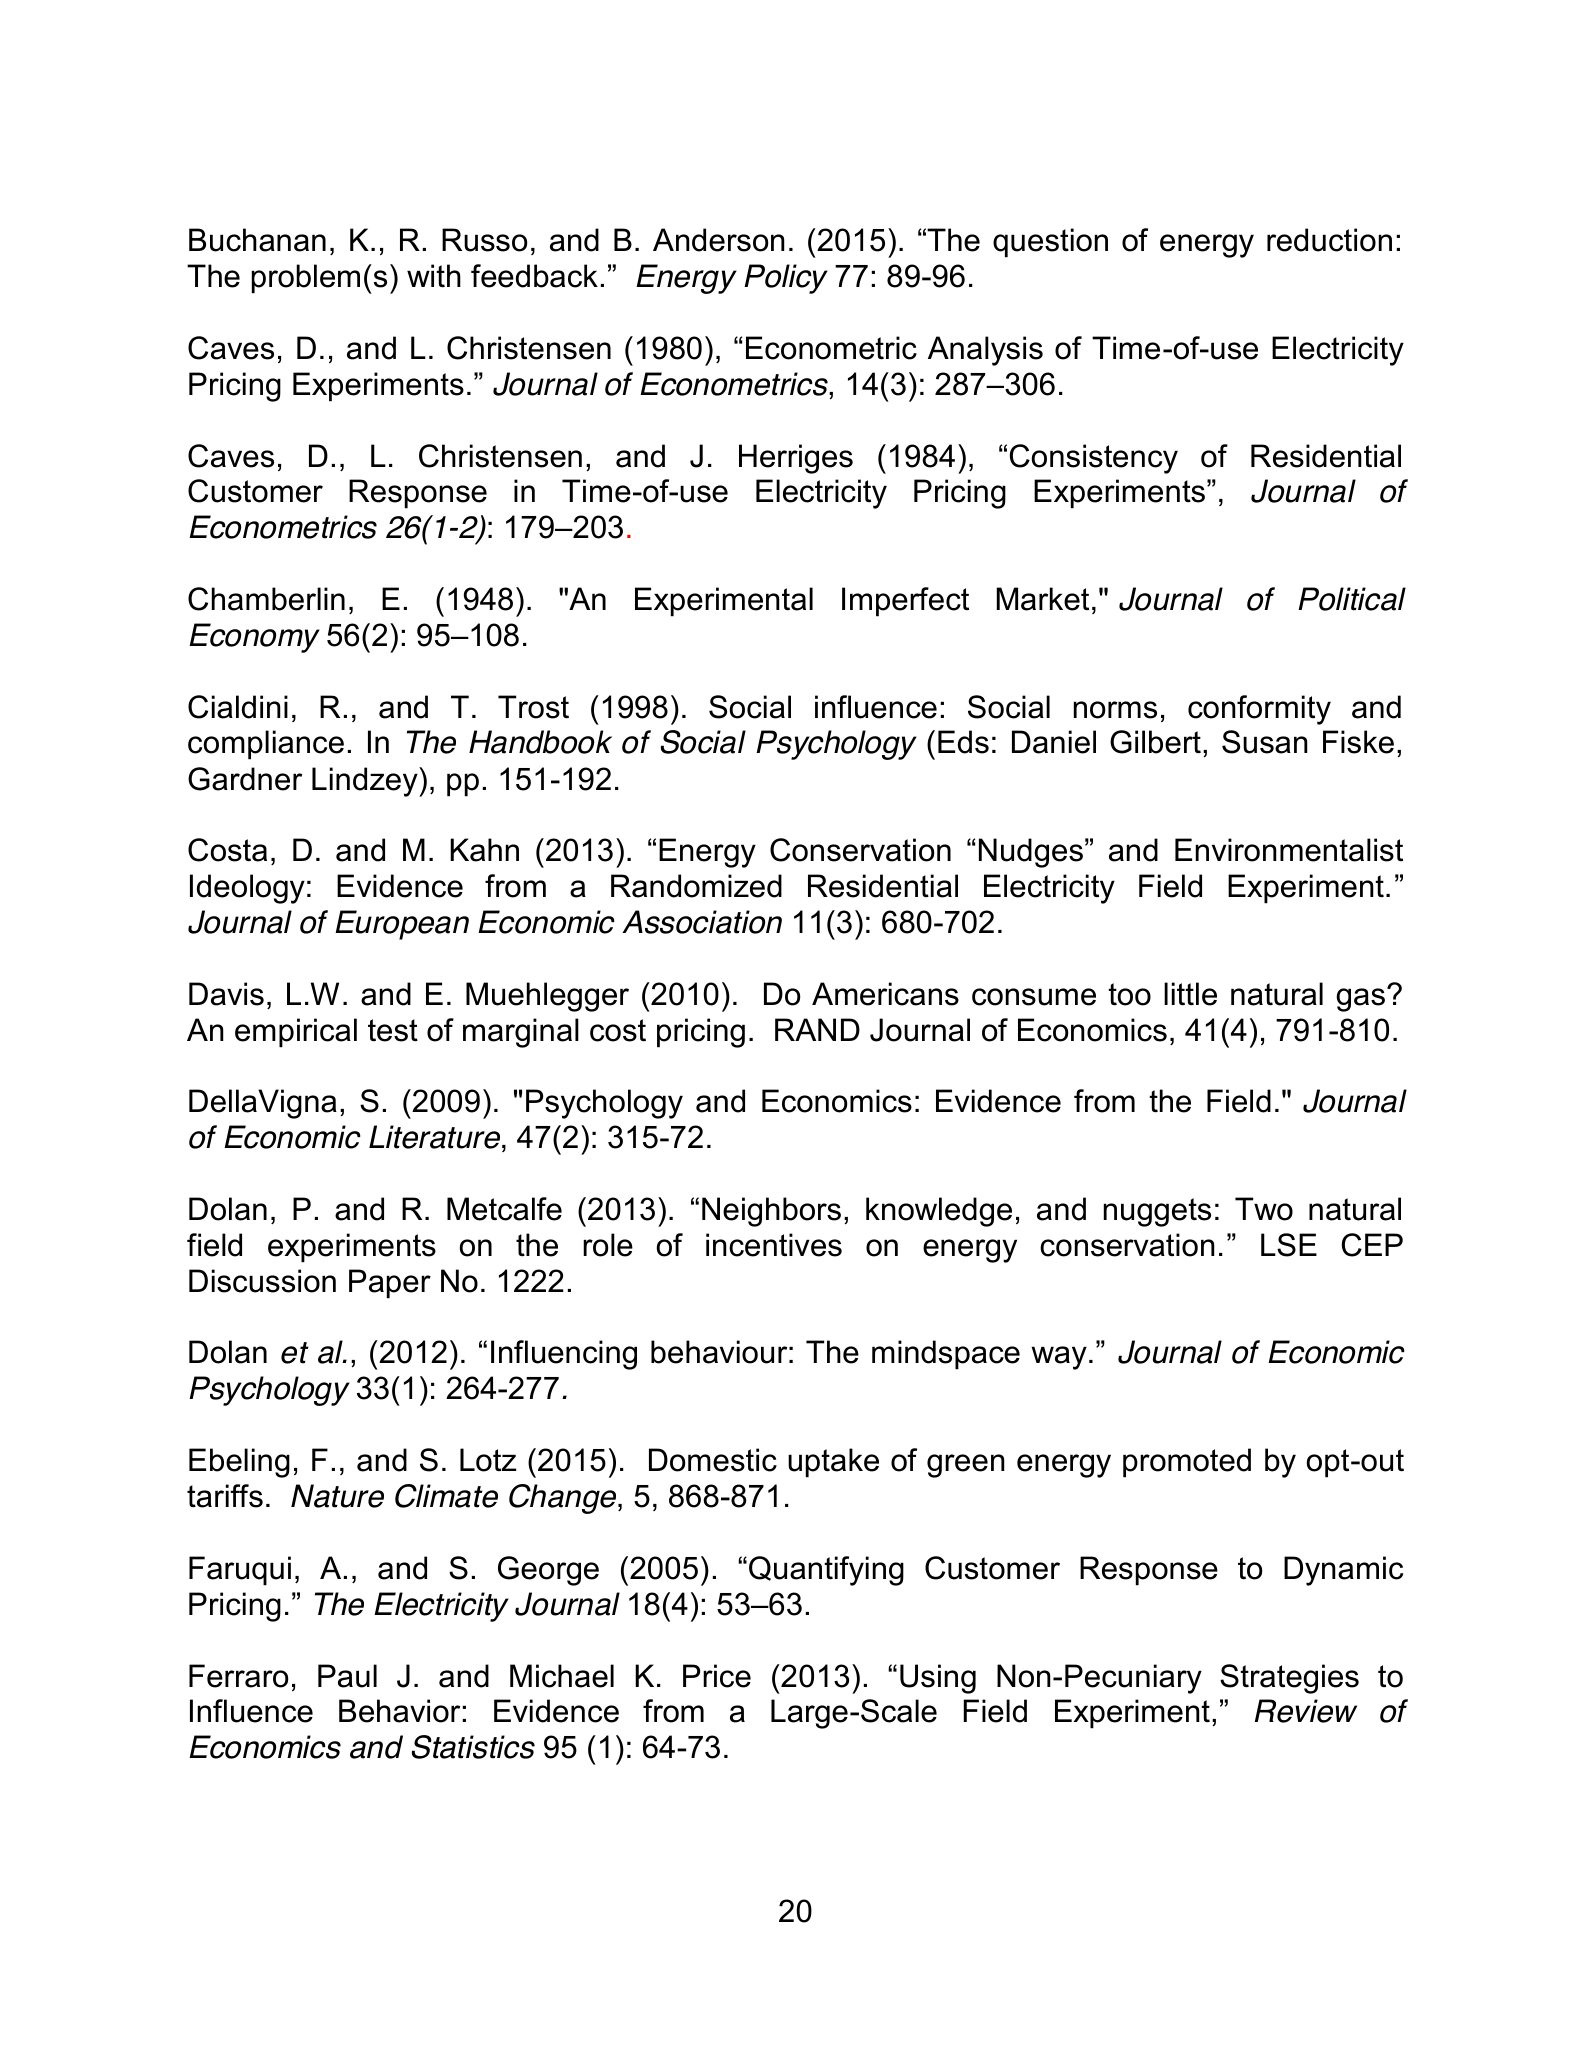  Describe the element at coordinates (1289, 850) in the screenshot. I see `Environmentalist` at that location.
